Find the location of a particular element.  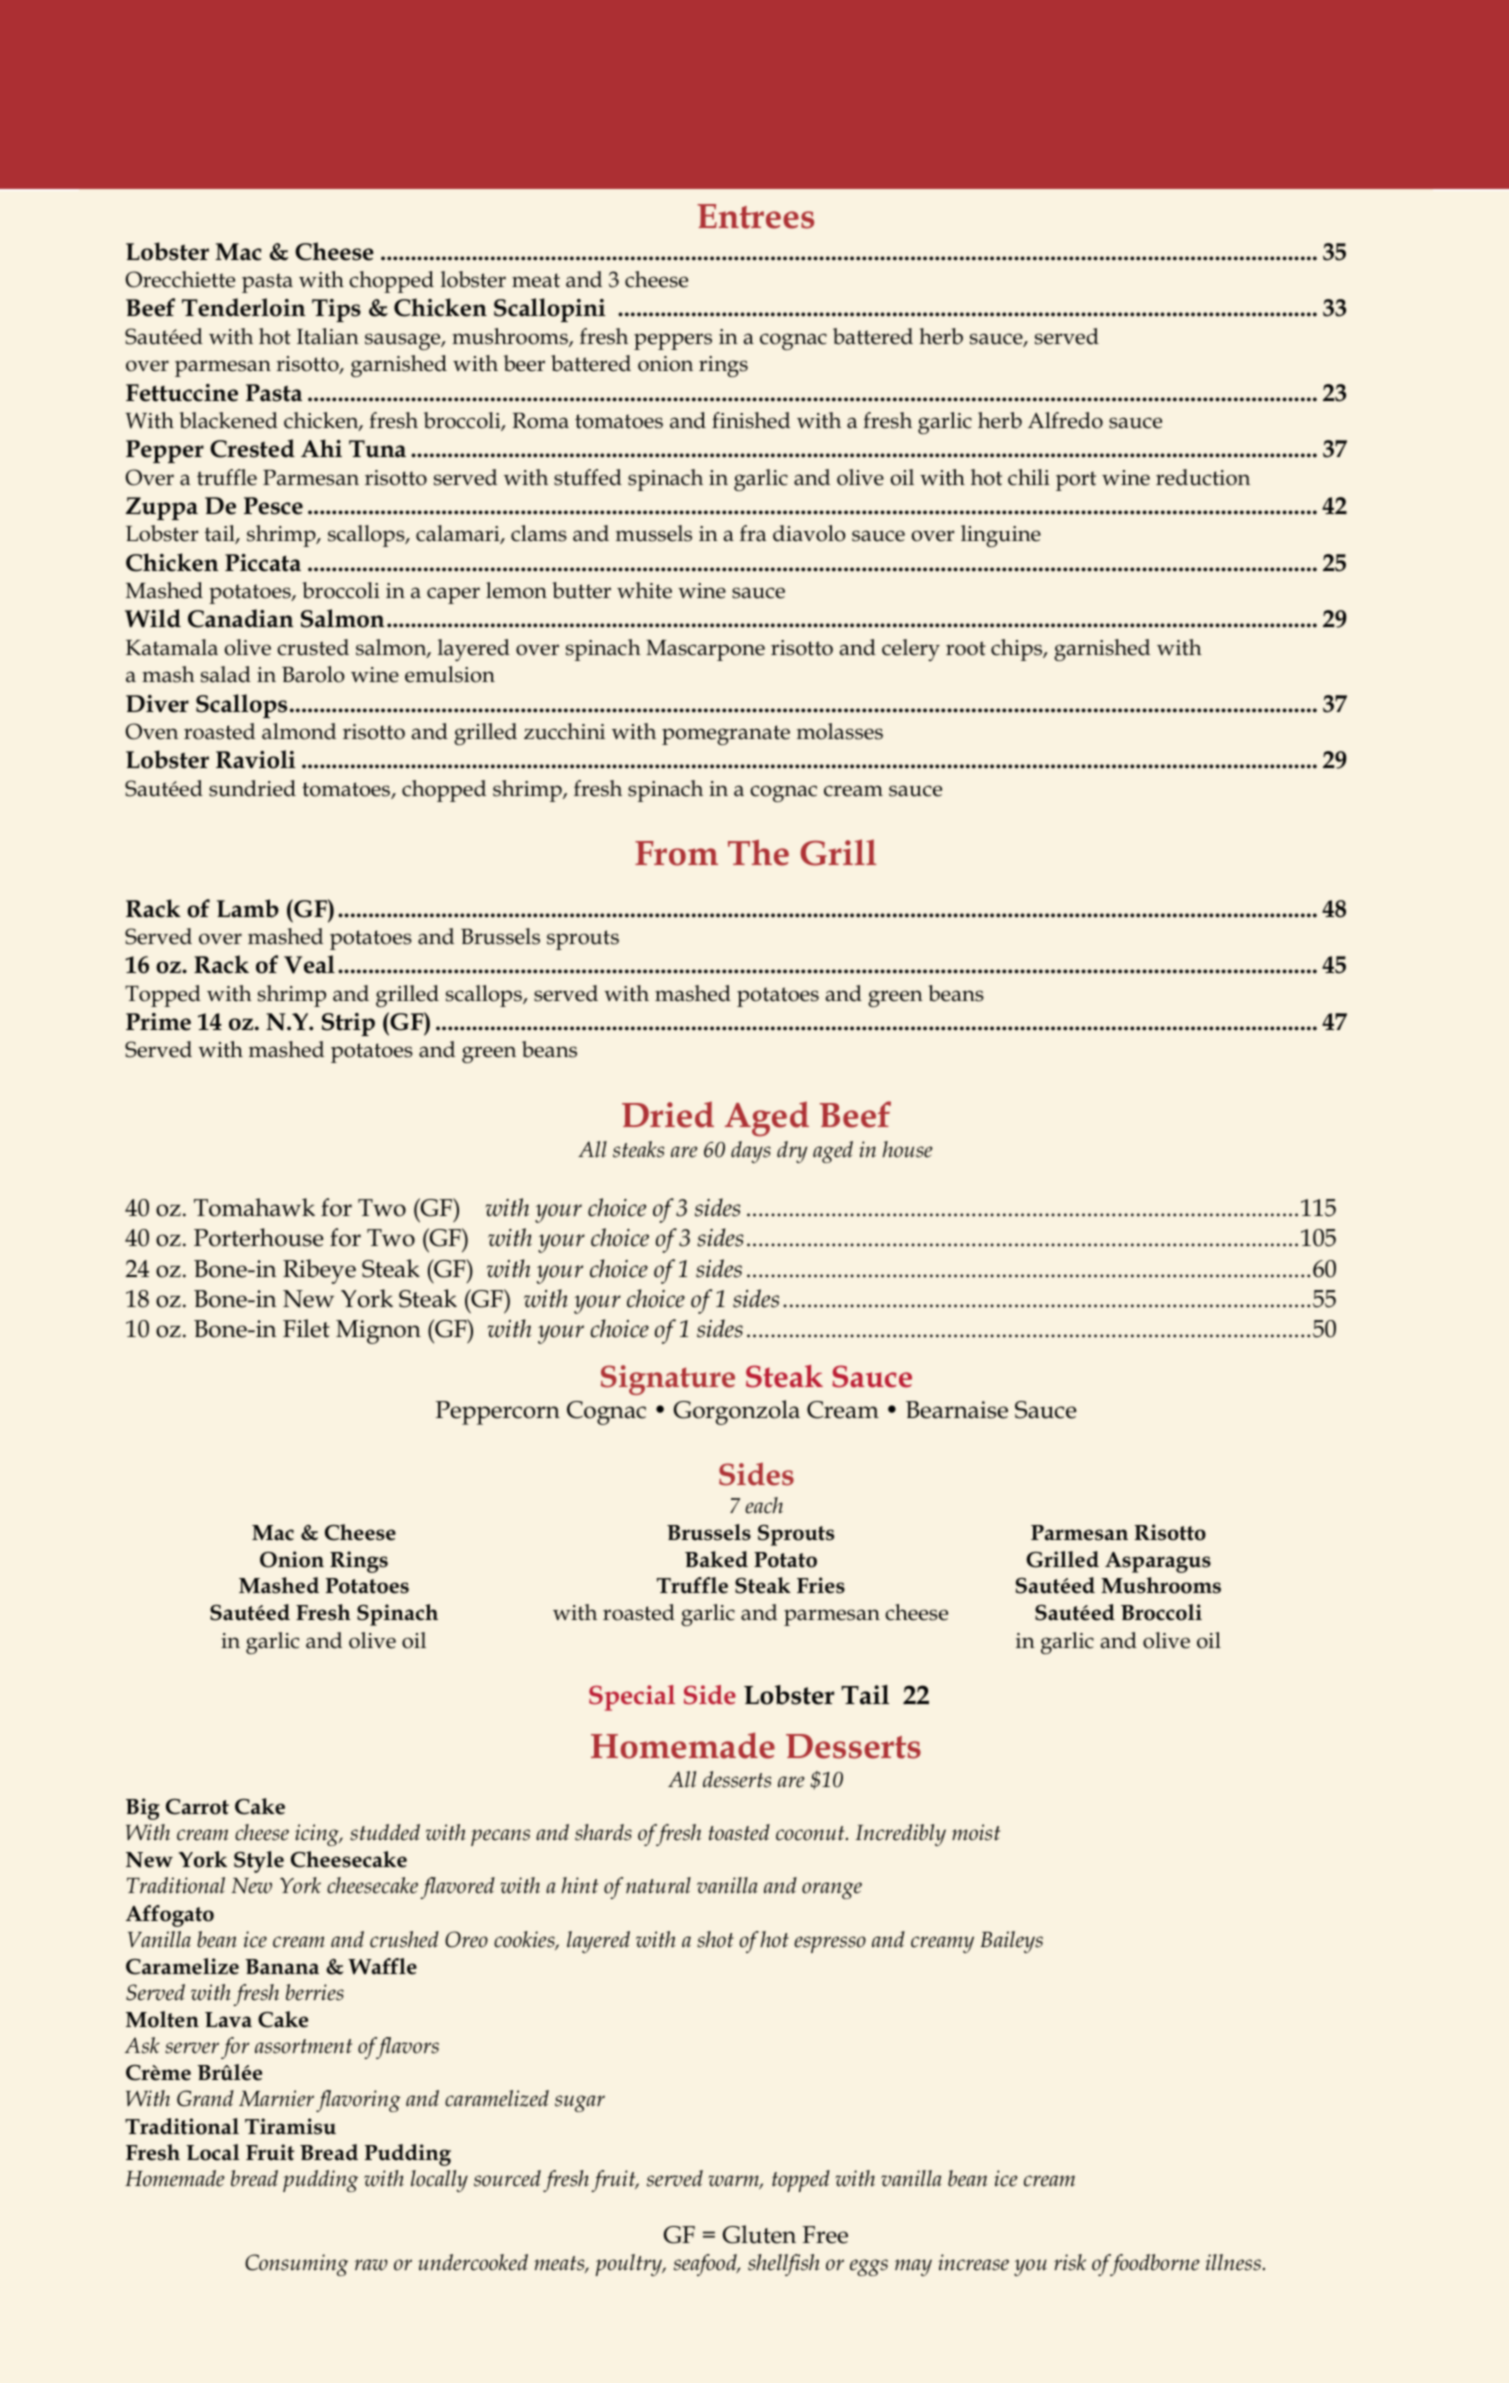

Tenderloin is located at coordinates (244, 307).
